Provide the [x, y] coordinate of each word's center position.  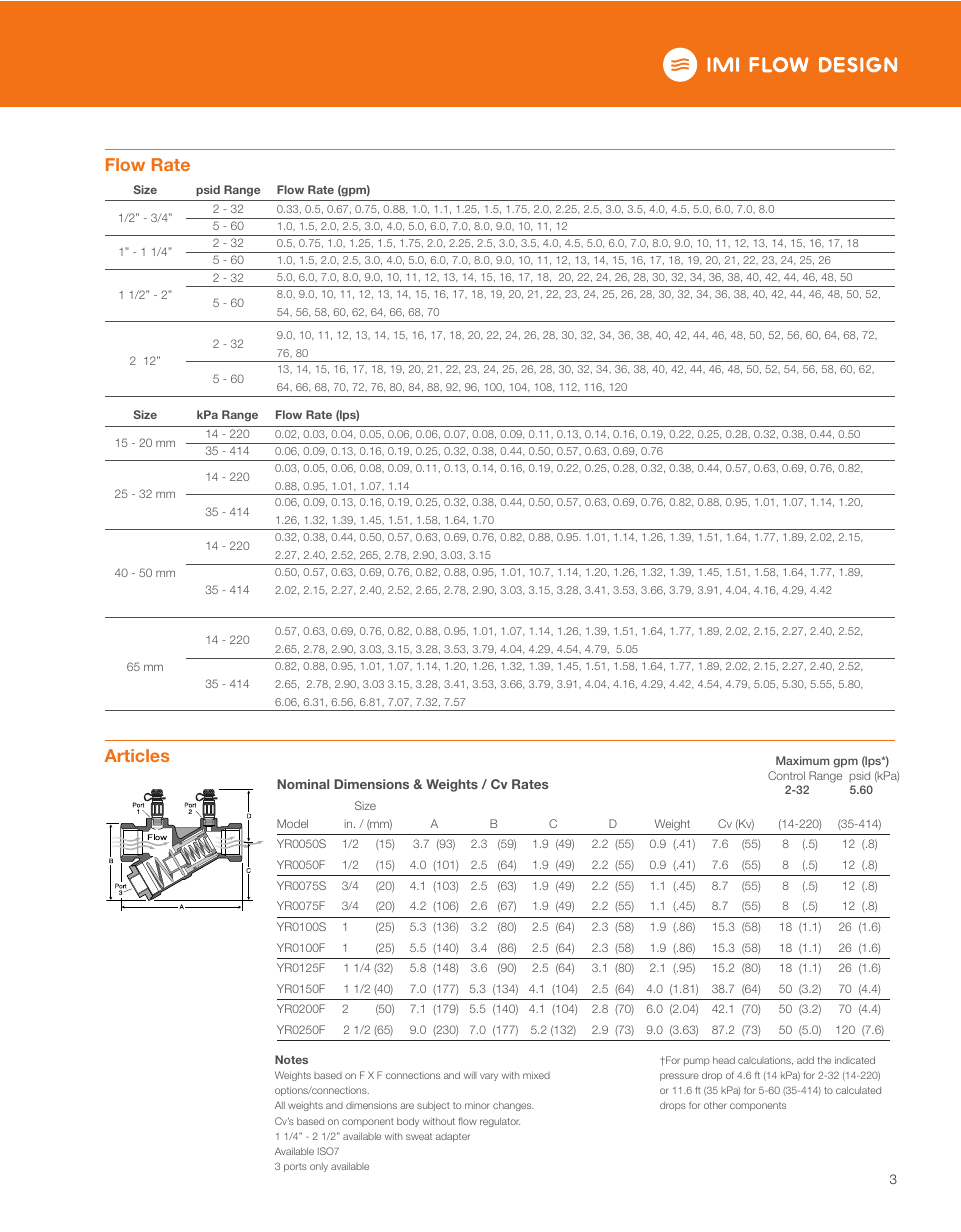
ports [295, 1167]
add [805, 1060]
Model [292, 823]
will [470, 1075]
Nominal [303, 784]
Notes [291, 1059]
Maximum [802, 760]
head [724, 1060]
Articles [136, 755]
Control [786, 775]
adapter [453, 1137]
